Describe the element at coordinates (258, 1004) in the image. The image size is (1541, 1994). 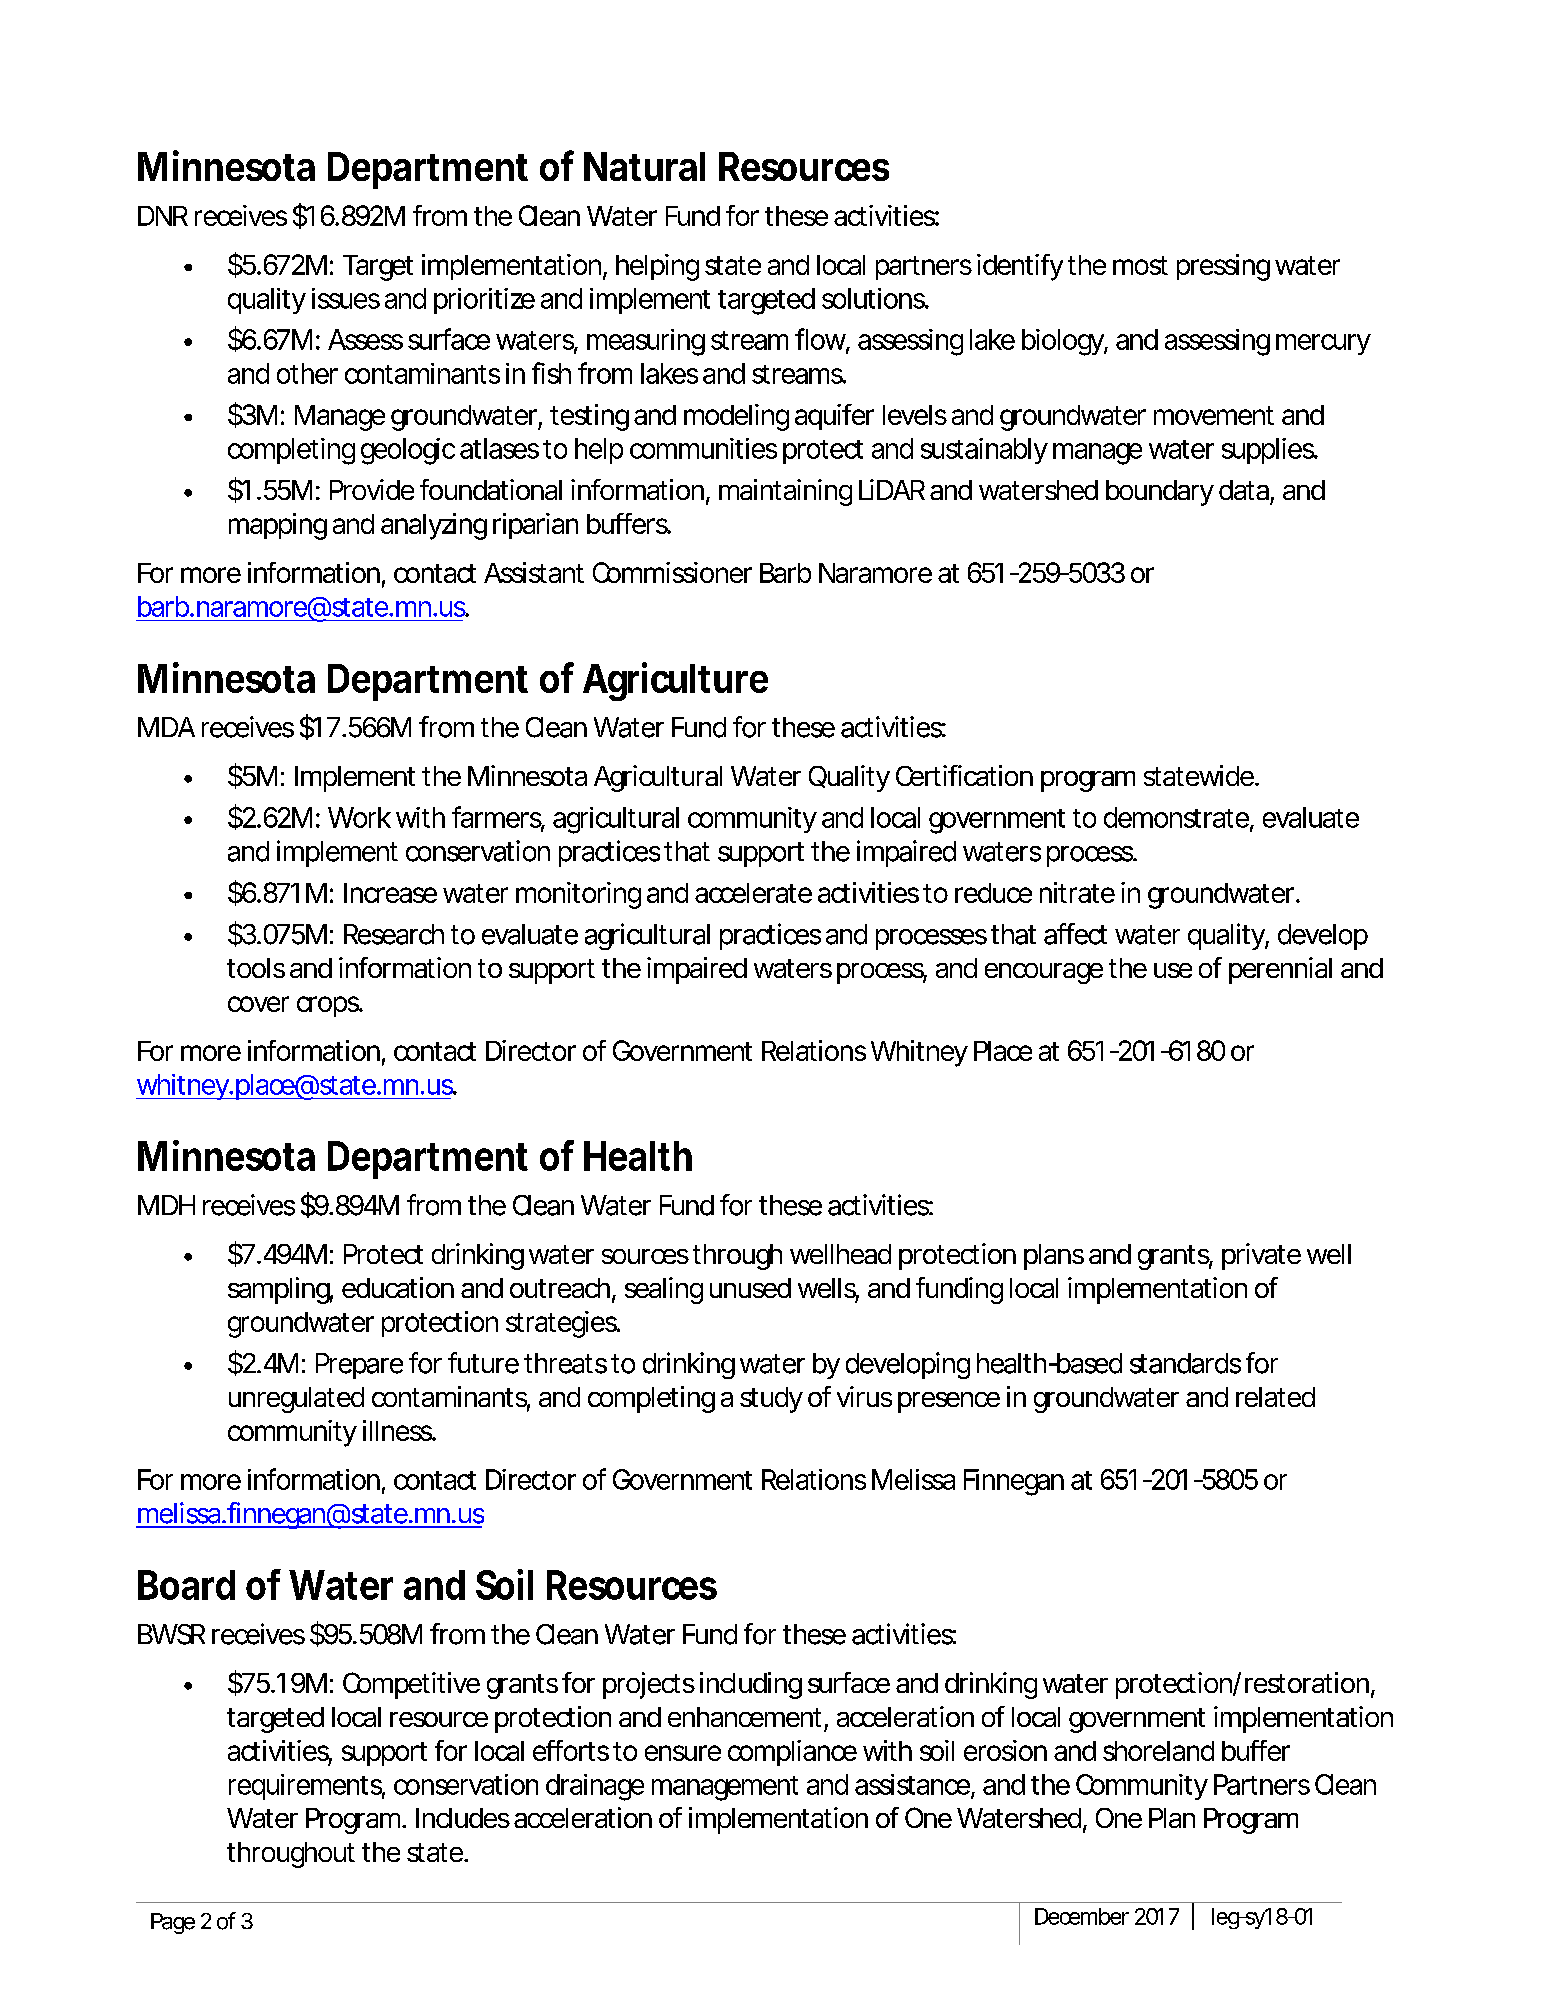
I see `cover` at that location.
